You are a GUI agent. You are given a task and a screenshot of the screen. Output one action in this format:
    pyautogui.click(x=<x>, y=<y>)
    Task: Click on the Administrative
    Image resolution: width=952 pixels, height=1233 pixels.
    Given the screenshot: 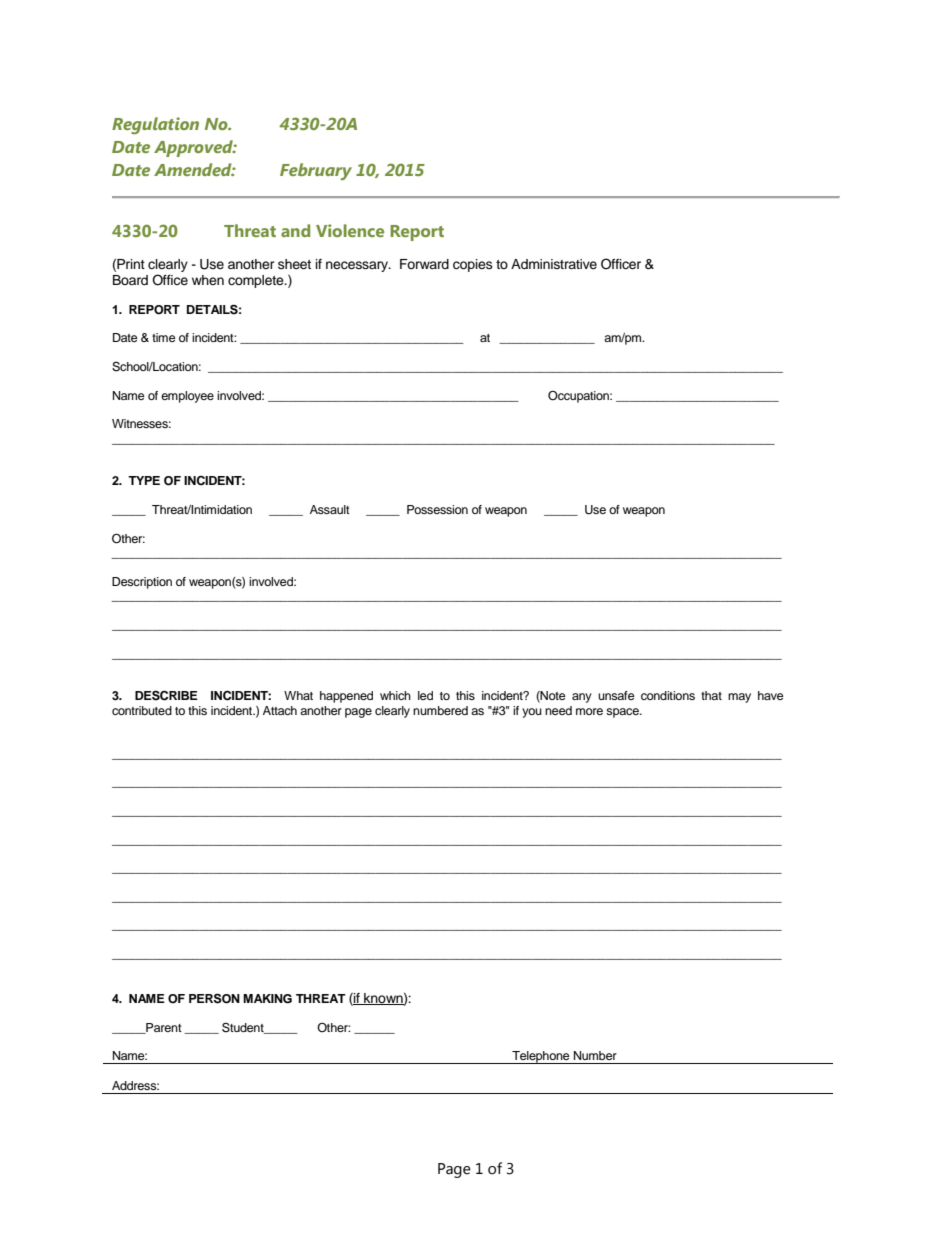 What is the action you would take?
    pyautogui.click(x=554, y=264)
